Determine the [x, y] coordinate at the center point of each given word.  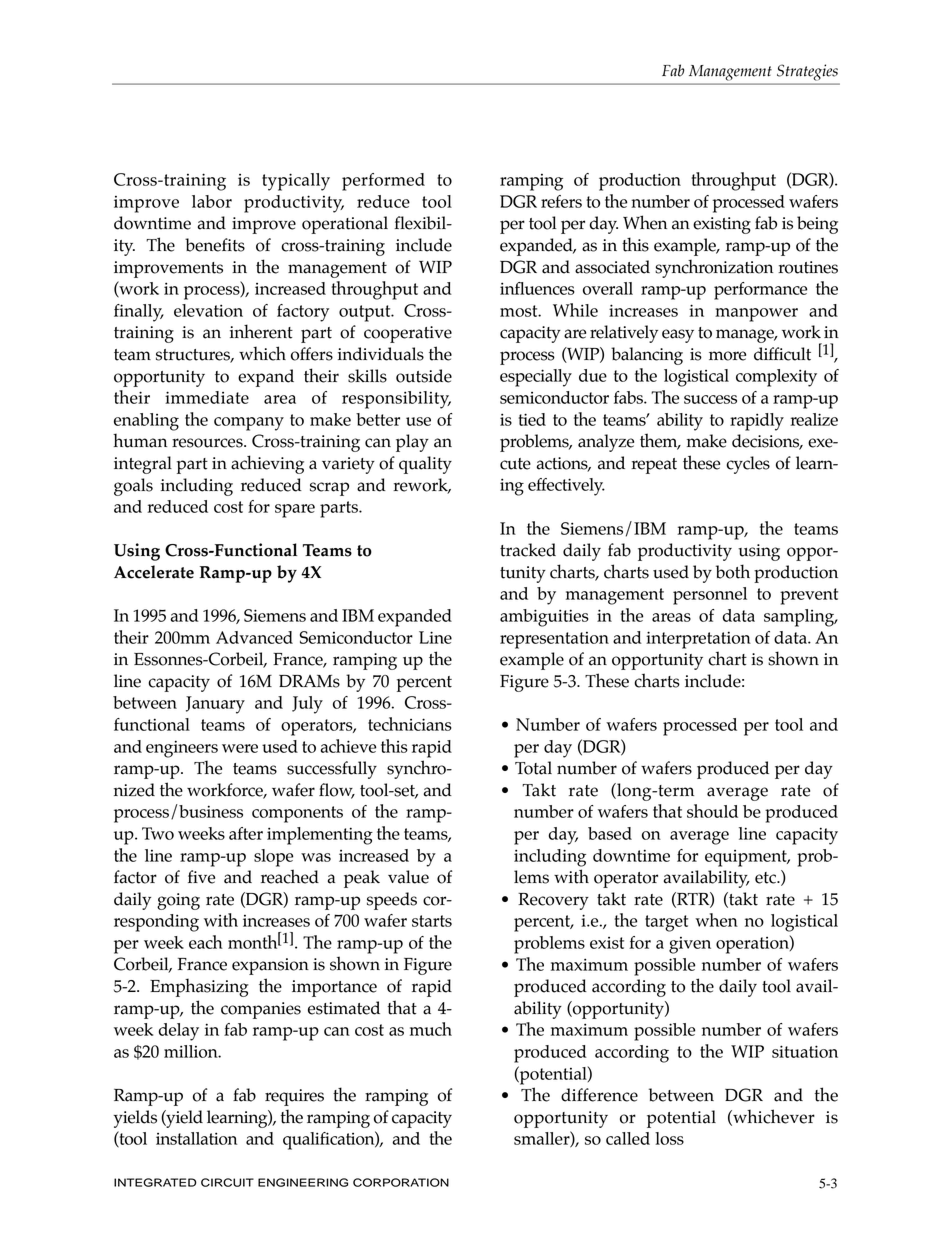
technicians [410, 724]
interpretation [698, 640]
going [178, 901]
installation [196, 1138]
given [690, 945]
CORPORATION [401, 1182]
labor [212, 201]
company [249, 424]
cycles [748, 465]
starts [432, 921]
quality [425, 465]
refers [561, 201]
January [215, 705]
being [817, 225]
